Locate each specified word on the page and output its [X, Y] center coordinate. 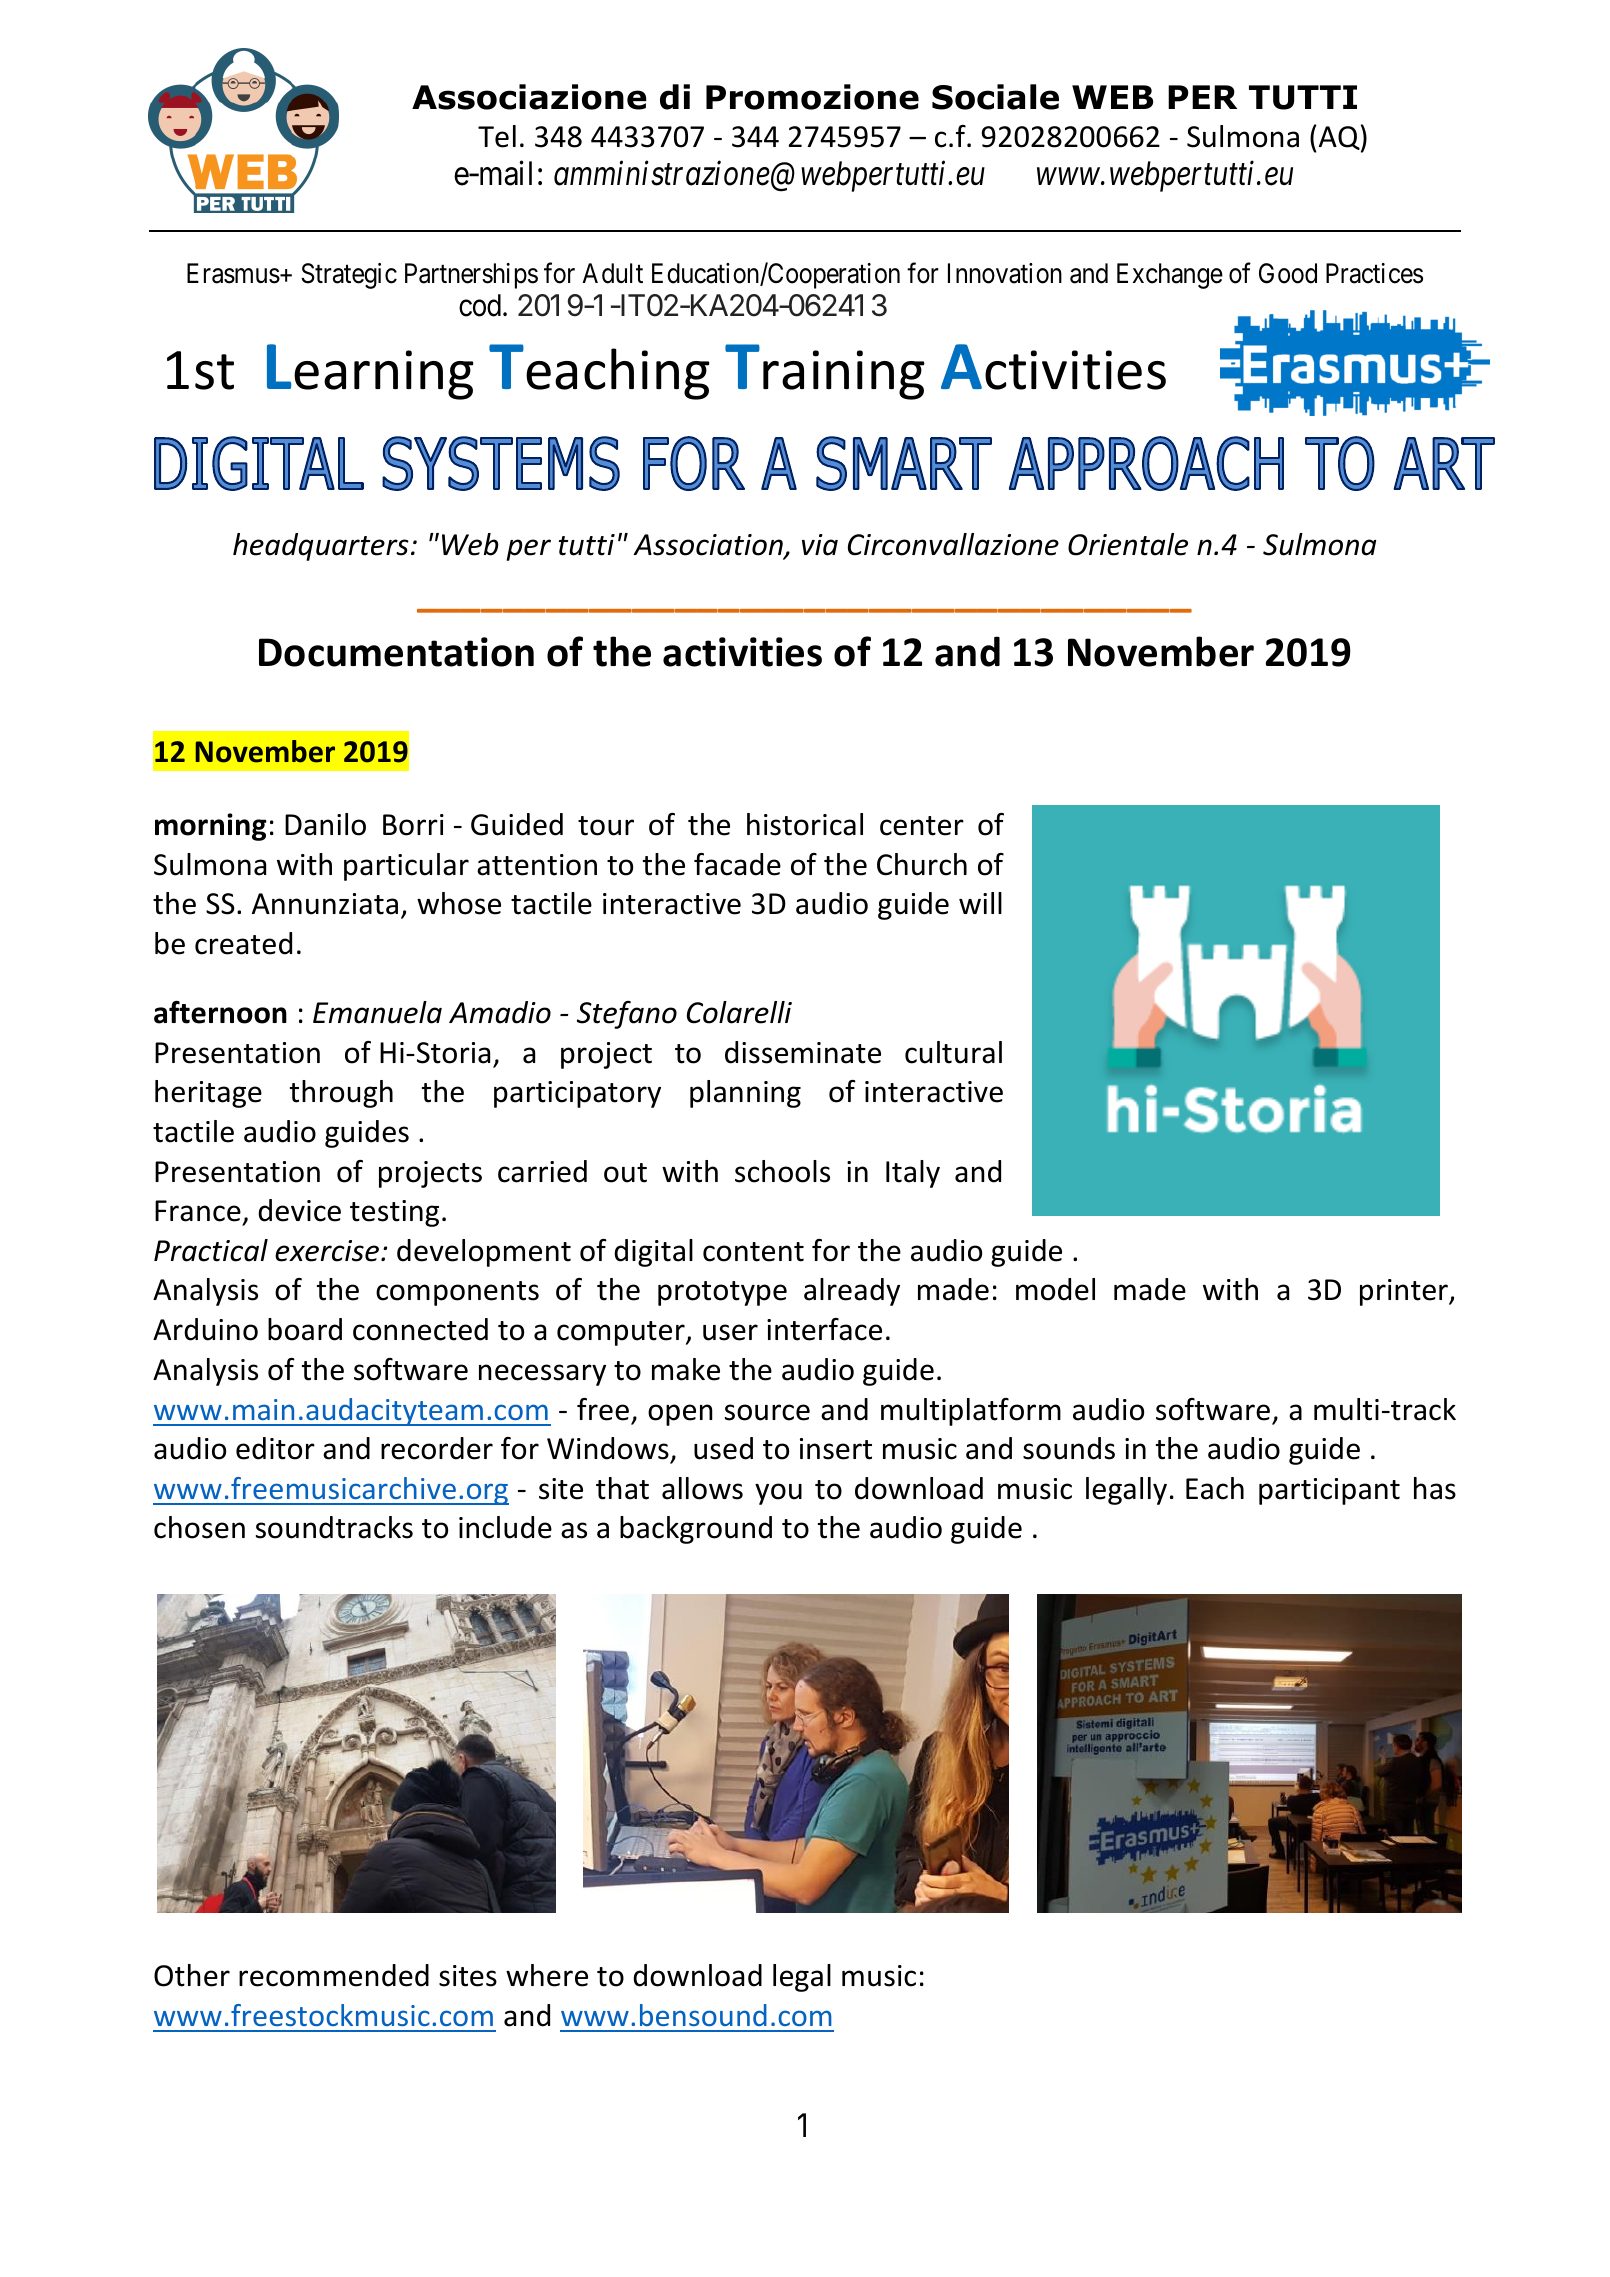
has [1435, 1488]
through [341, 1094]
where [547, 1975]
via [820, 545]
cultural [953, 1052]
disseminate [803, 1052]
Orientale [1128, 544]
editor [275, 1448]
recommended [334, 1975]
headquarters [321, 547]
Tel [497, 136]
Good [1288, 273]
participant [1329, 1491]
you [778, 1494]
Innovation [1005, 273]
